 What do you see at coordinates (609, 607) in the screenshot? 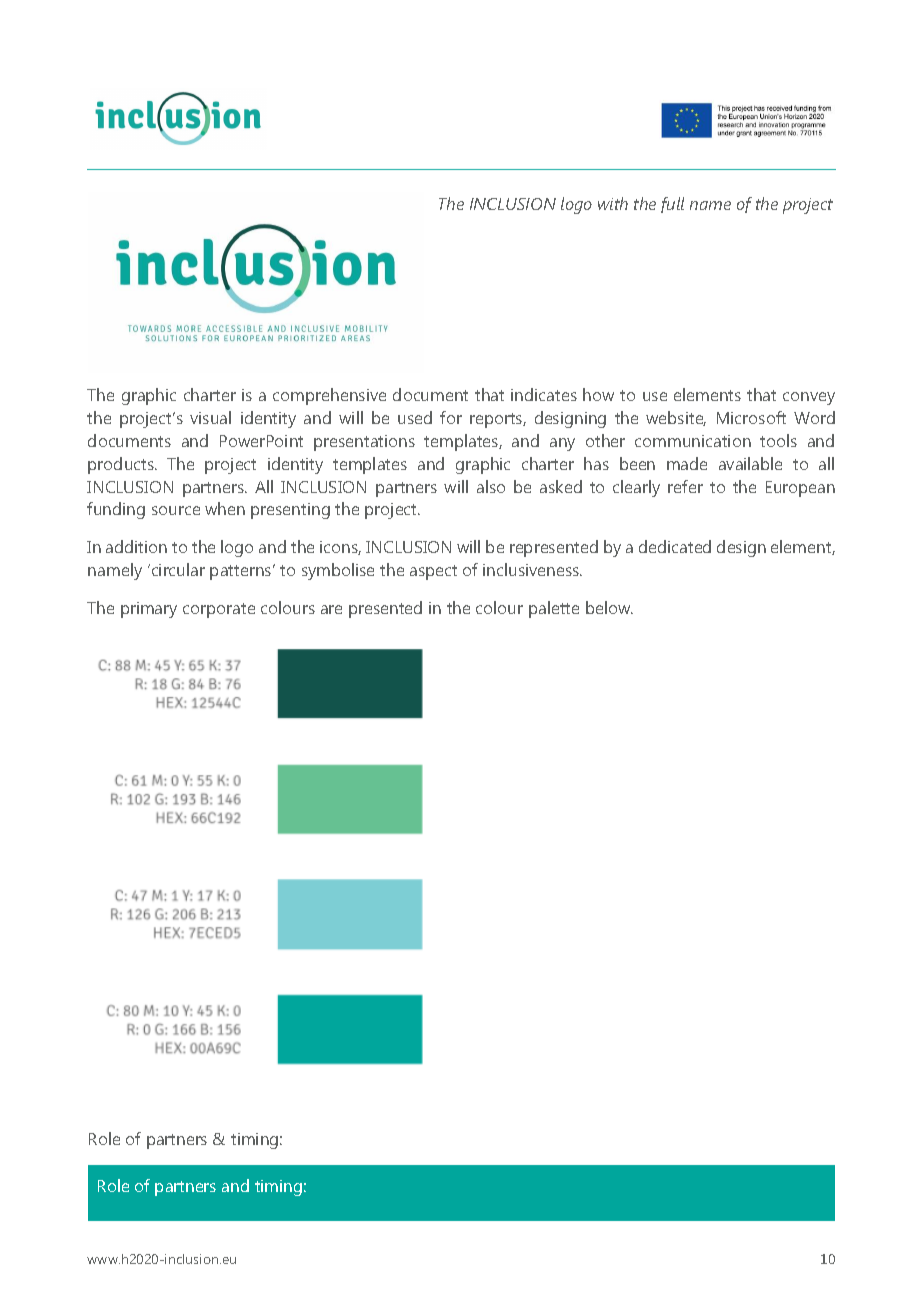
I see `below` at bounding box center [609, 607].
